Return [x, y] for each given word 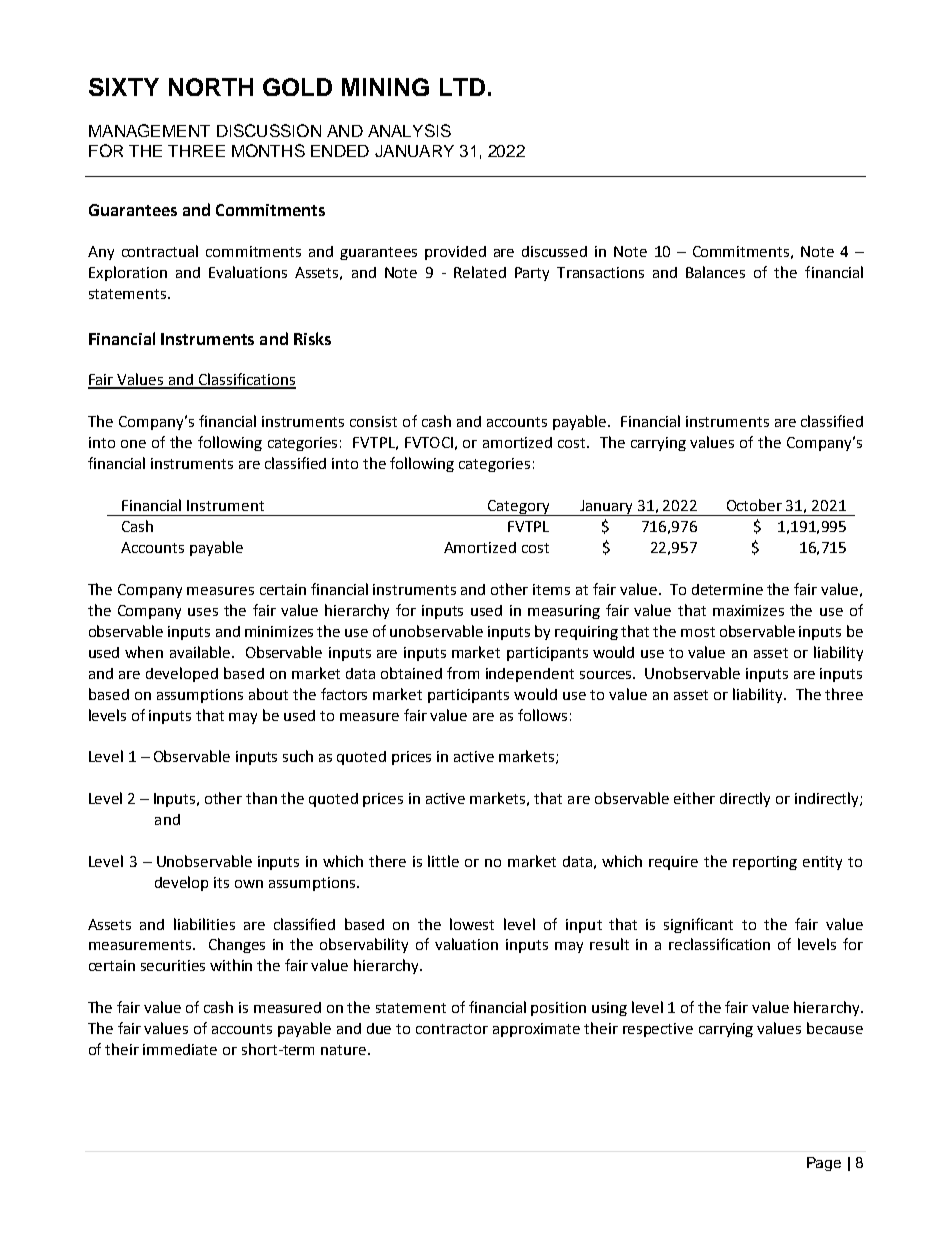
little [443, 861]
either [694, 798]
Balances [715, 272]
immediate [180, 1049]
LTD [462, 87]
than [261, 798]
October [754, 505]
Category [518, 508]
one [133, 444]
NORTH [211, 87]
